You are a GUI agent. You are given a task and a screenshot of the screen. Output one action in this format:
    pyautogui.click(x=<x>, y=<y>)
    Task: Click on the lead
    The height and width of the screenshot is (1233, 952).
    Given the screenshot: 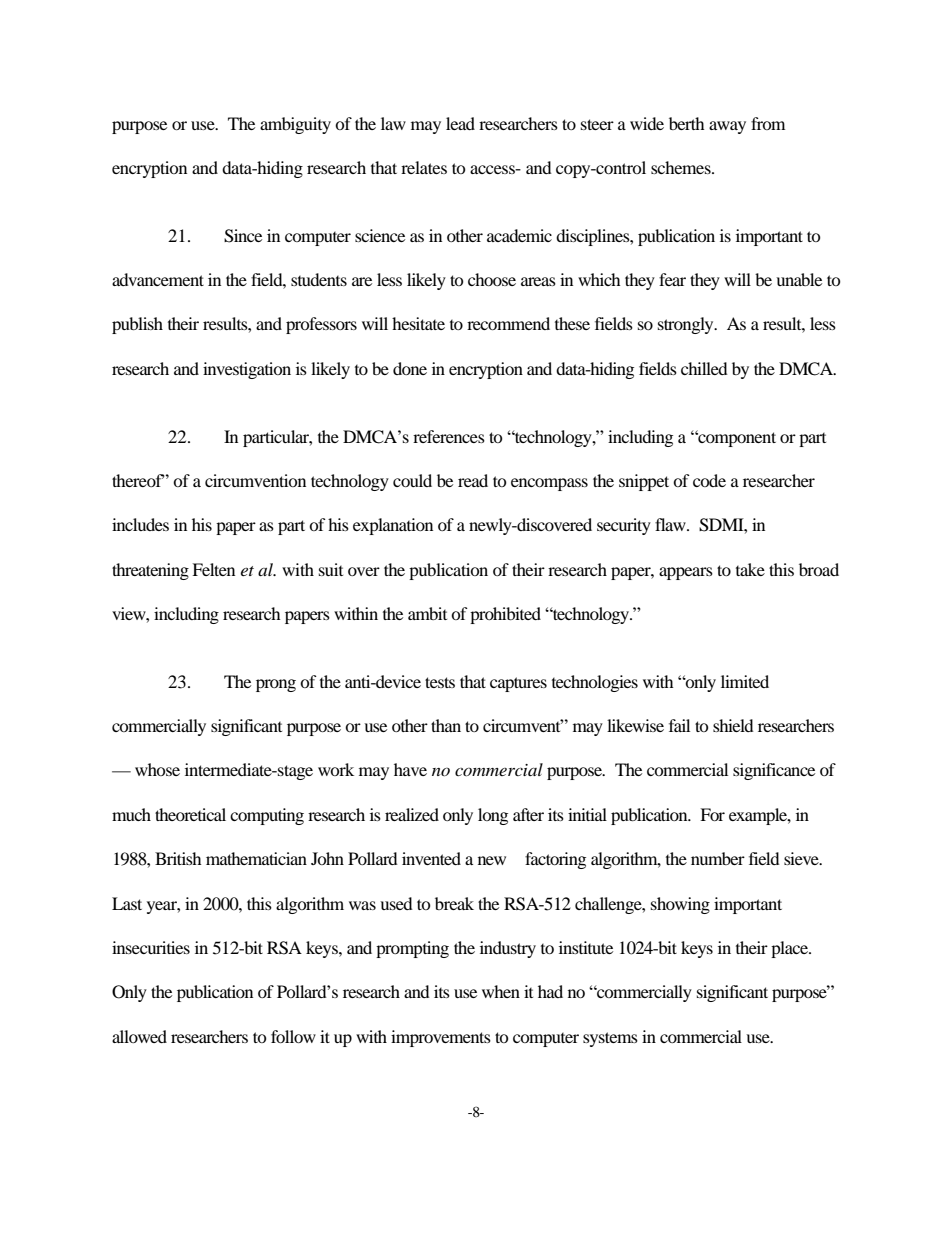 What is the action you would take?
    pyautogui.click(x=460, y=123)
